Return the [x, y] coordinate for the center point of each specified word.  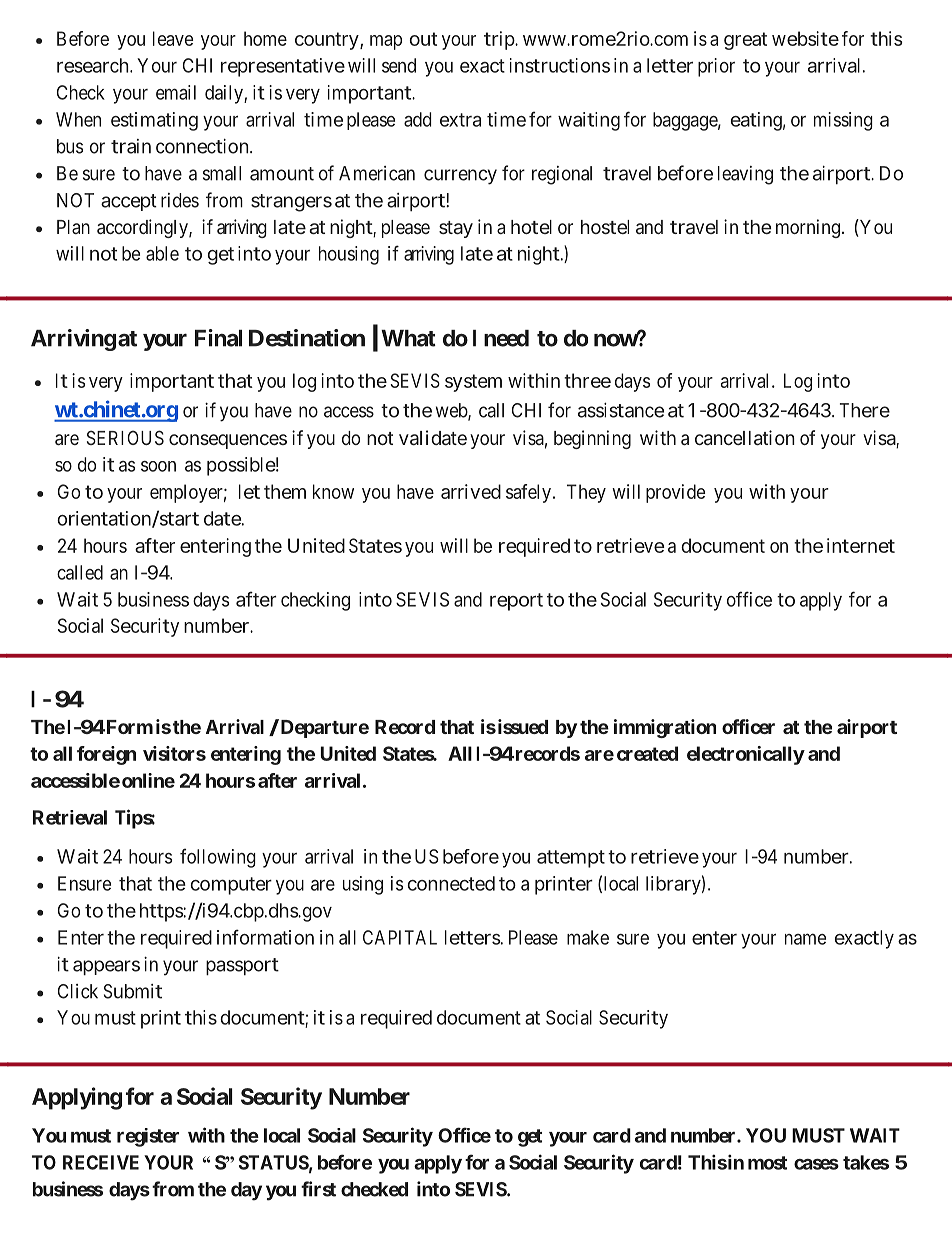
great [745, 41]
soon [158, 466]
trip [500, 40]
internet [861, 545]
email [176, 92]
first [318, 1189]
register [148, 1137]
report [516, 602]
